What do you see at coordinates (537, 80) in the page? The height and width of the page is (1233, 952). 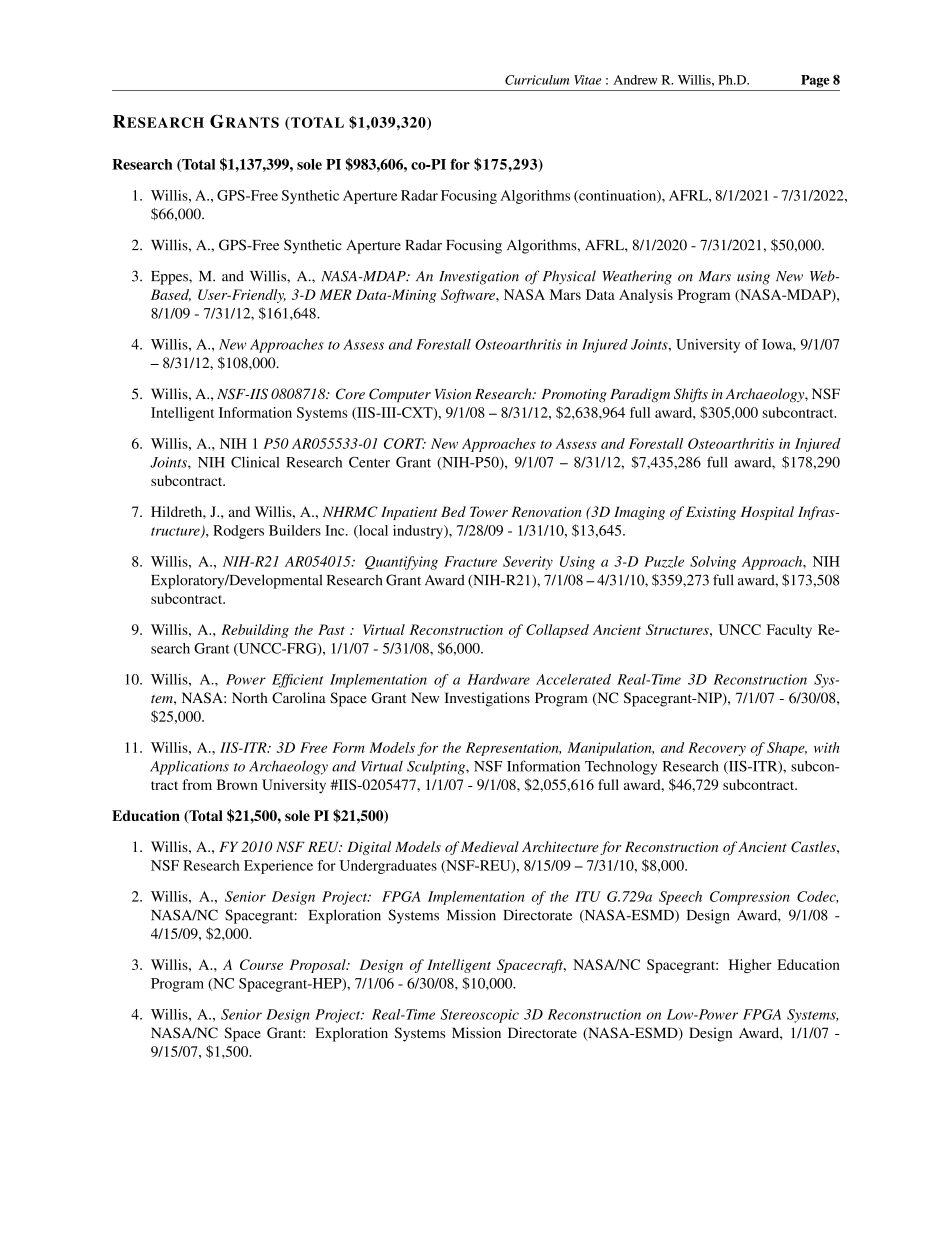 I see `Curriculum` at bounding box center [537, 80].
